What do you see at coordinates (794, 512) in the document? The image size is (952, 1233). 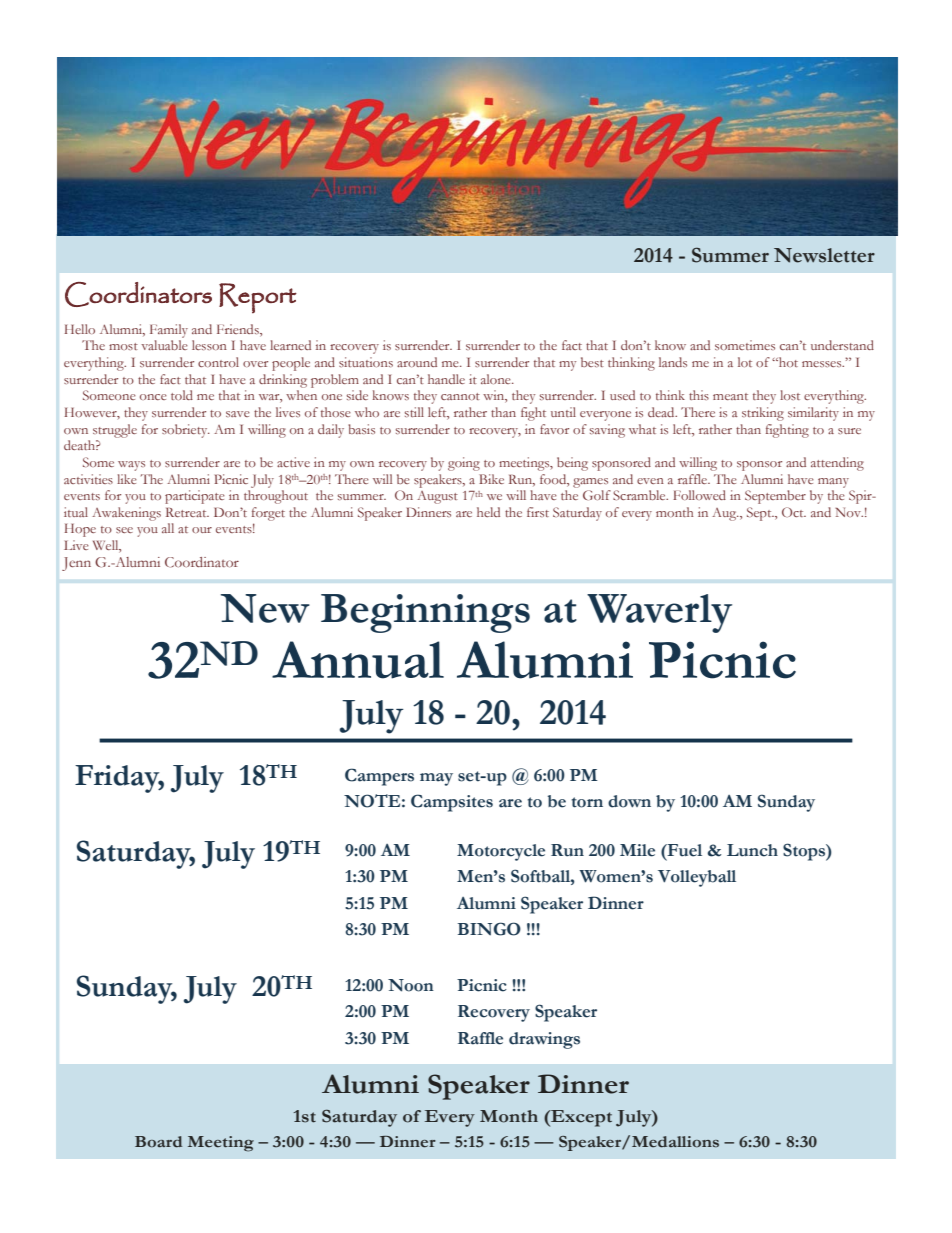 I see `Oct` at bounding box center [794, 512].
